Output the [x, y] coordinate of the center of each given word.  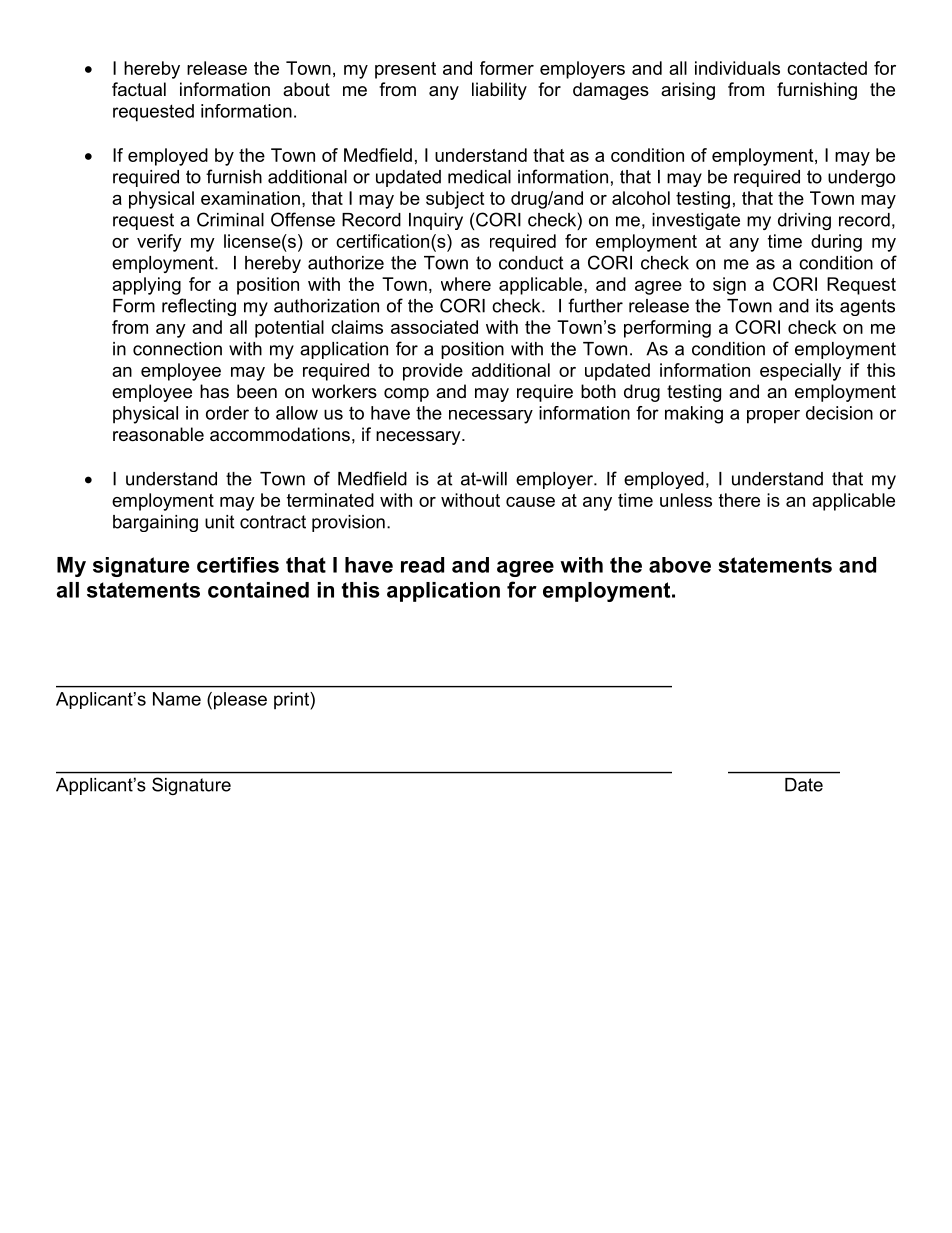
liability [499, 91]
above [680, 565]
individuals [737, 68]
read [422, 565]
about [306, 89]
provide [433, 372]
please [239, 701]
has [214, 391]
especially [800, 372]
